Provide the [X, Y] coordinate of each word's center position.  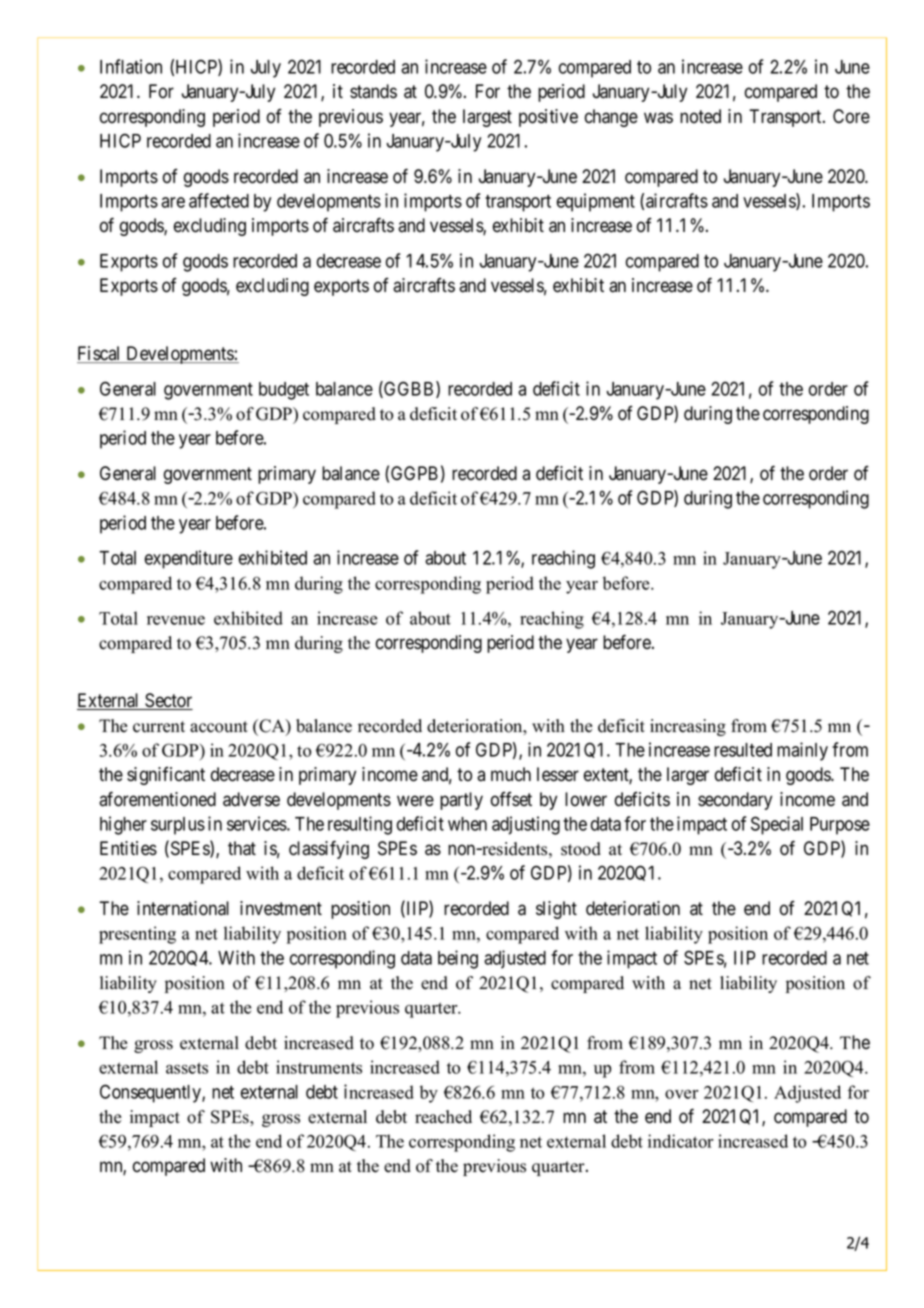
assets [187, 1068]
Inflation [131, 66]
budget [284, 391]
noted [700, 116]
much [511, 774]
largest [487, 118]
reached [443, 1117]
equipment [595, 202]
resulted [743, 750]
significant [166, 776]
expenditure [188, 559]
